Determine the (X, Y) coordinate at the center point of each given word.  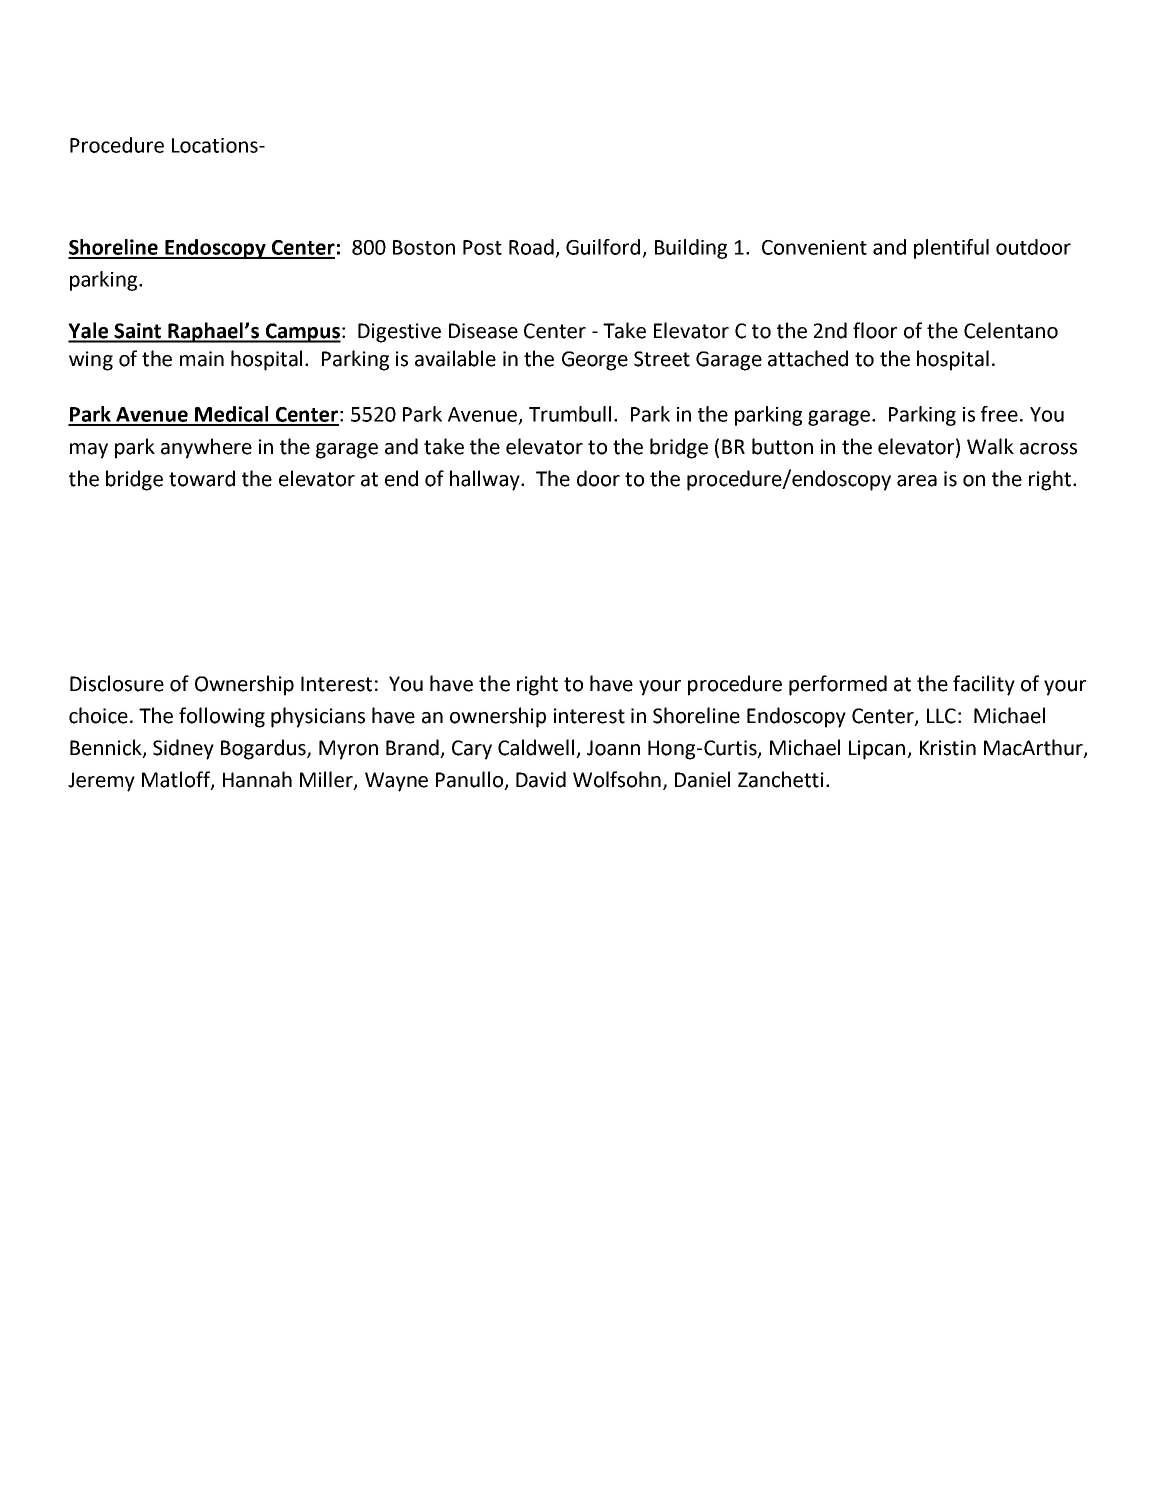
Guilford (603, 247)
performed (838, 685)
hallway (486, 480)
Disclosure (117, 683)
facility (984, 685)
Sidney (183, 749)
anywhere (206, 448)
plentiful (951, 249)
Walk (990, 446)
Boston (424, 247)
